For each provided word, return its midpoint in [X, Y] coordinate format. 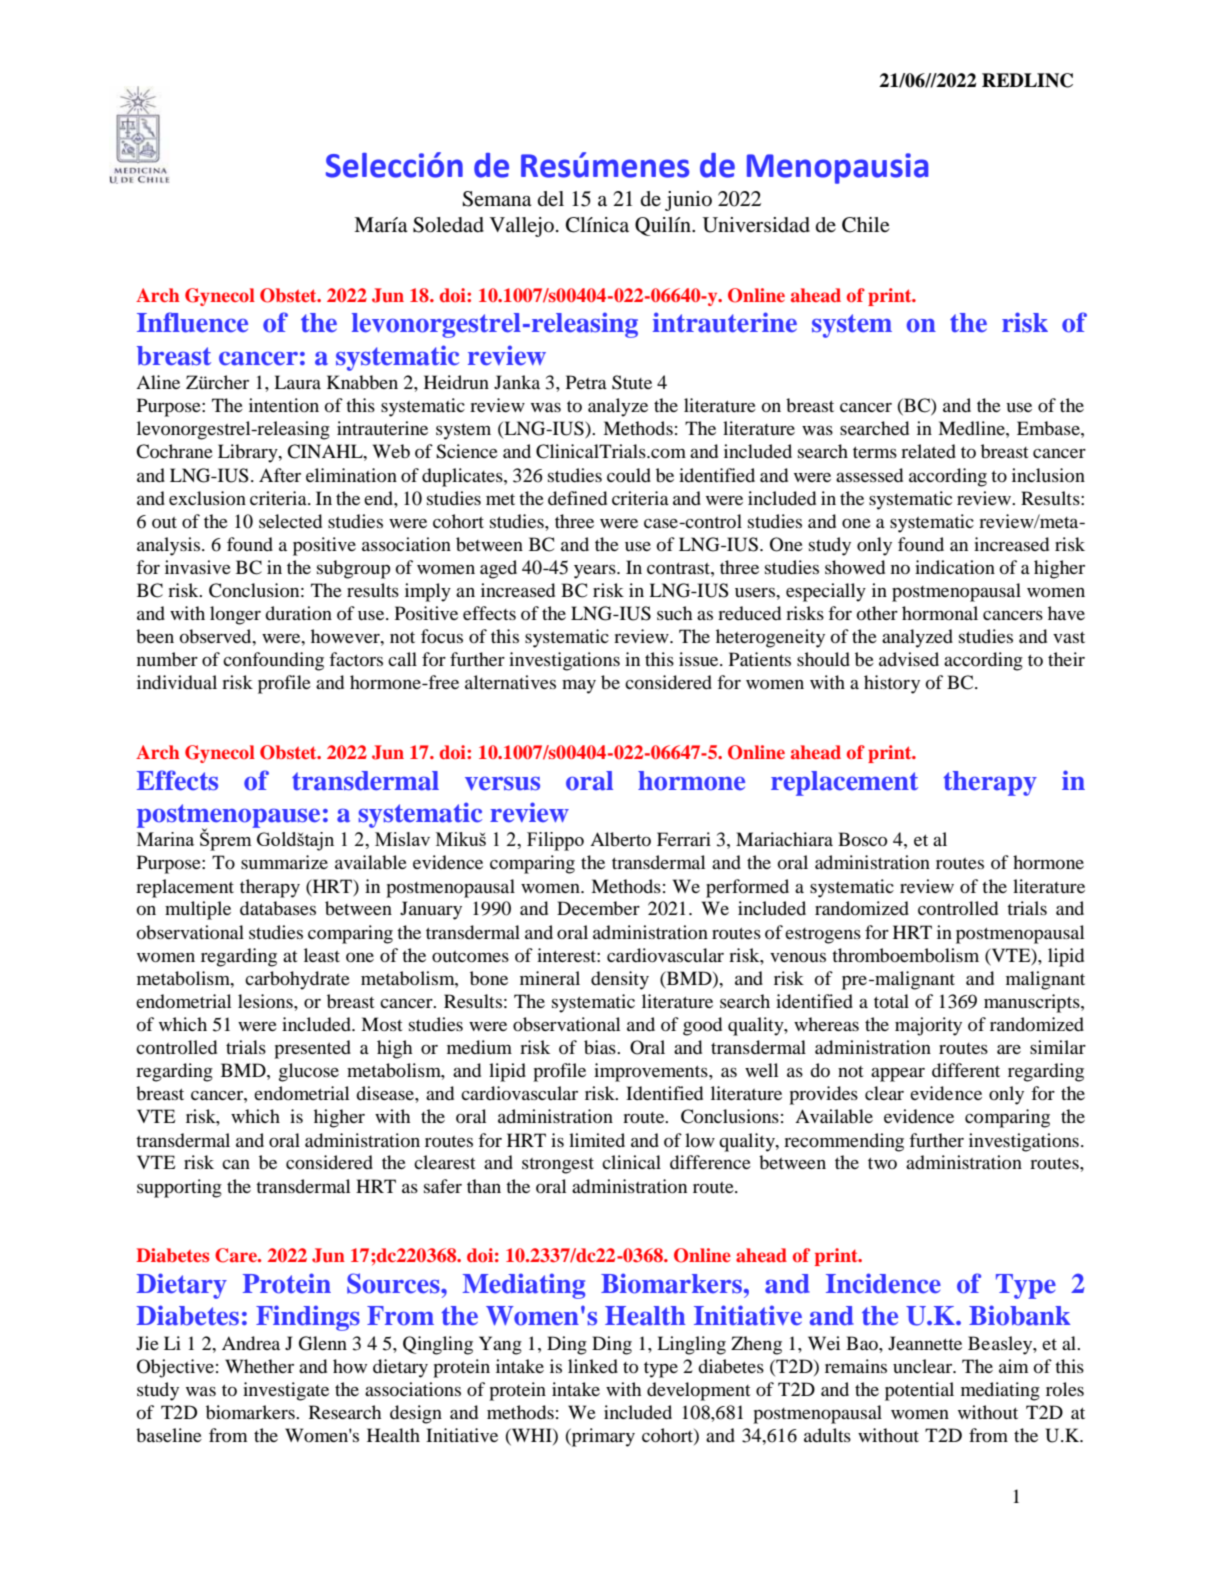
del [551, 198]
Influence [192, 322]
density [620, 980]
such [674, 613]
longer [235, 615]
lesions [266, 1001]
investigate [286, 1391]
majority [928, 1026]
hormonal [940, 613]
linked [593, 1366]
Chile [865, 225]
